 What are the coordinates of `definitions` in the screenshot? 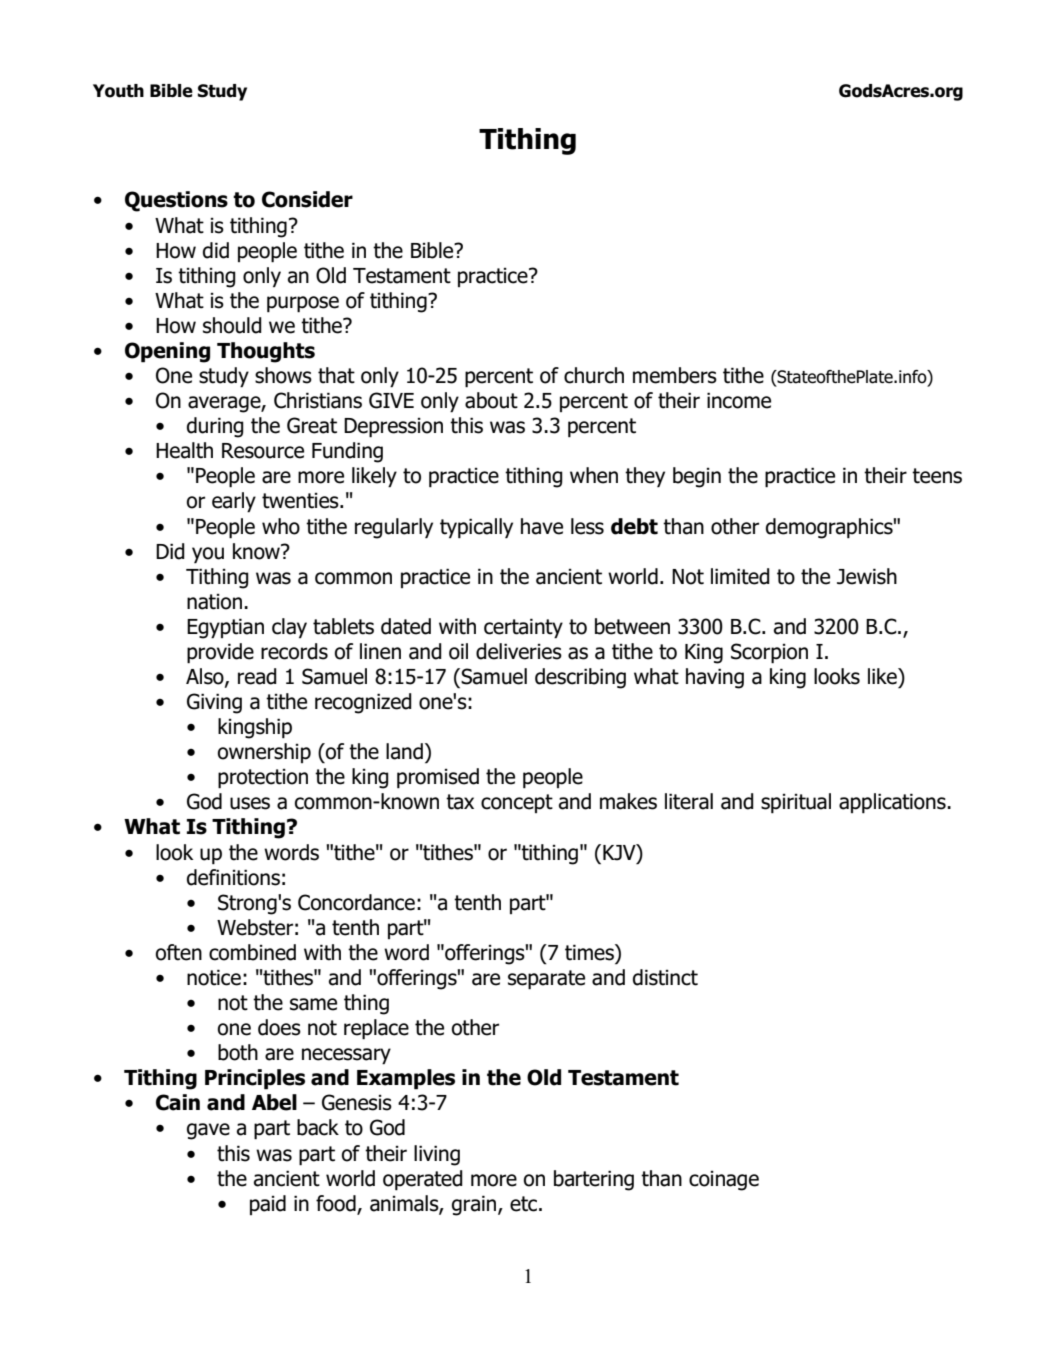 It's located at (233, 877).
